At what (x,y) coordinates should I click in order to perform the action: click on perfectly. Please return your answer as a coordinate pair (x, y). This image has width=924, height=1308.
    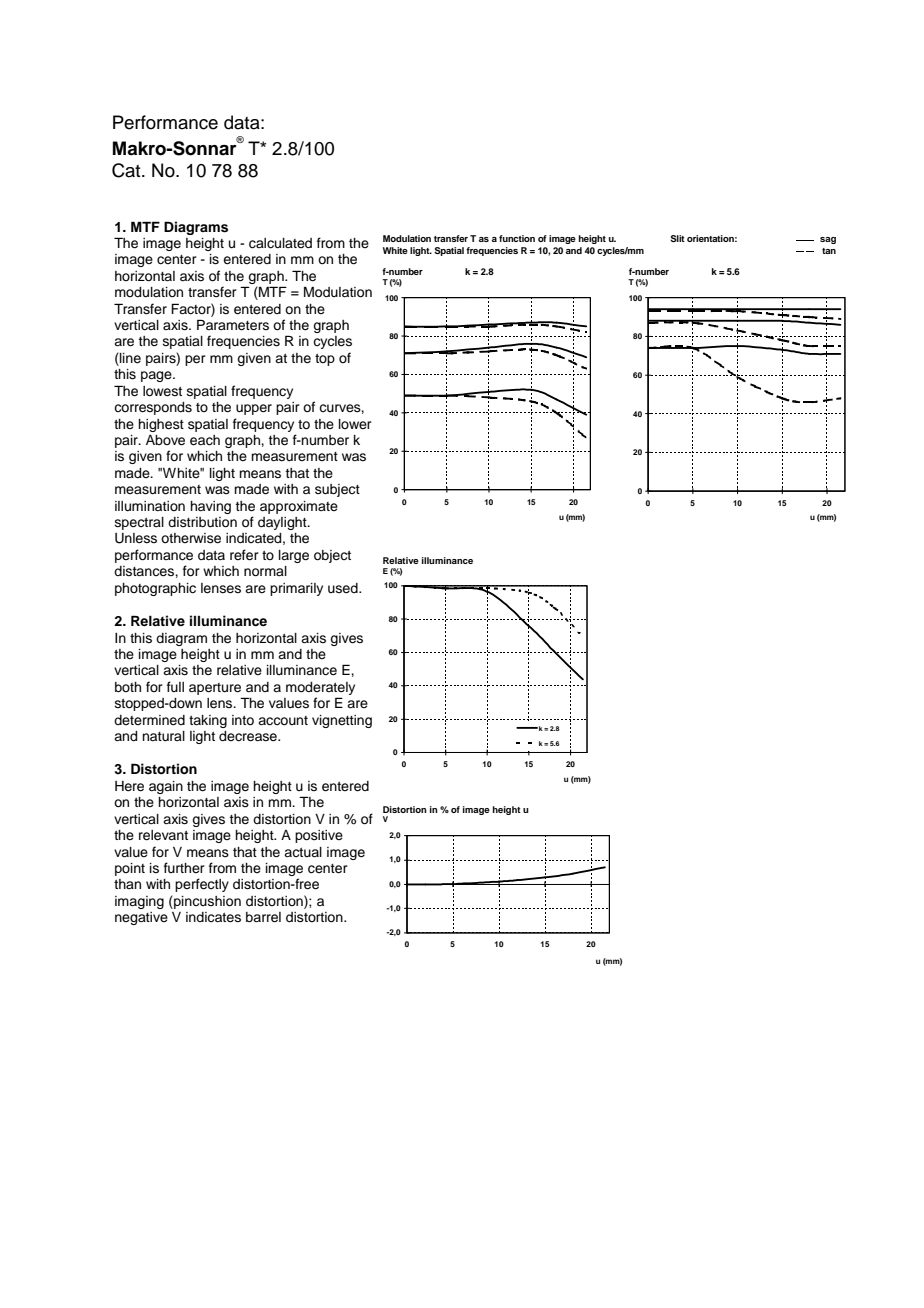
    Looking at the image, I should click on (202, 885).
